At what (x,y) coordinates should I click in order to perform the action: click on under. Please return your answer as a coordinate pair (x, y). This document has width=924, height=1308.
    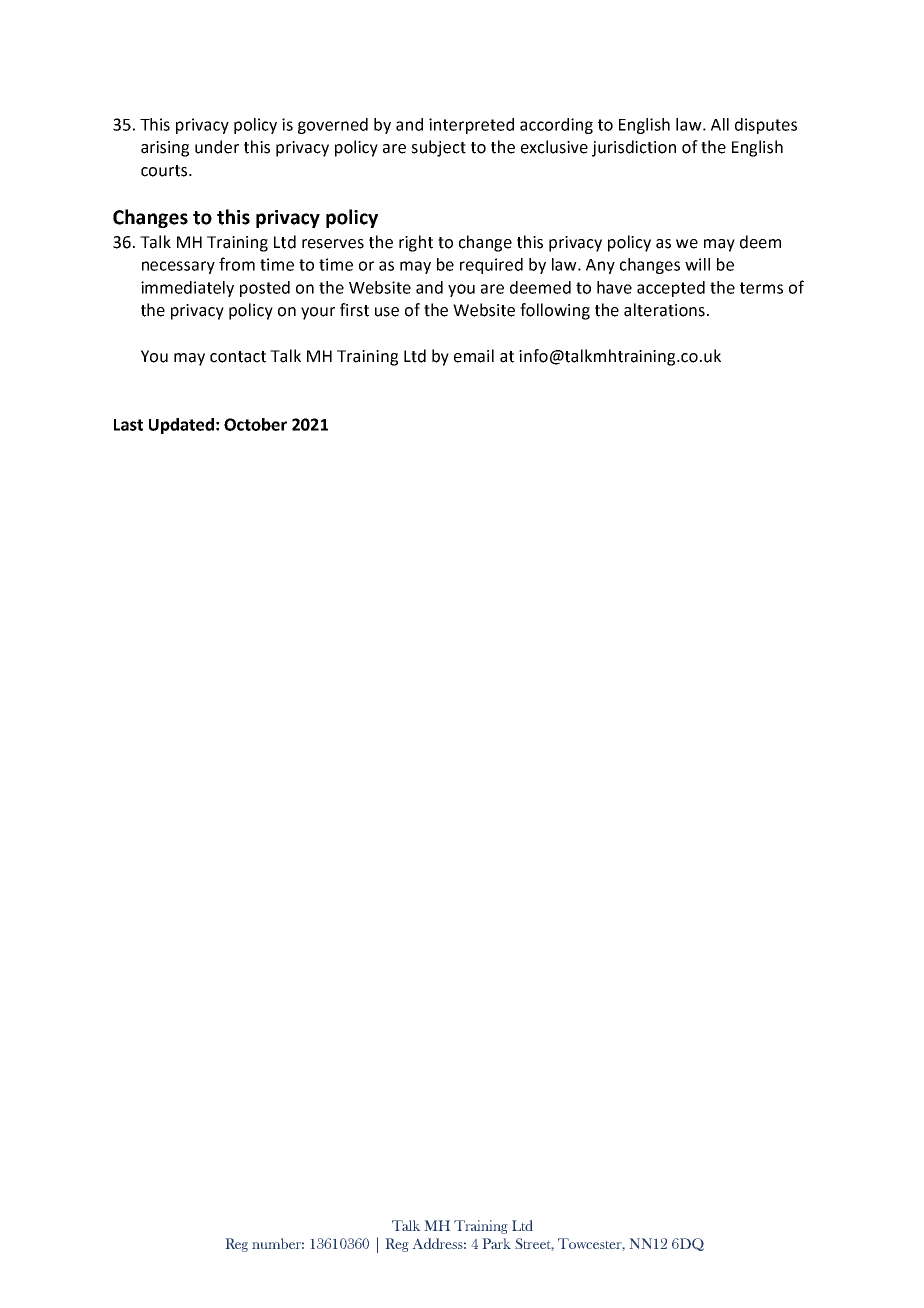
    Looking at the image, I should click on (217, 147).
